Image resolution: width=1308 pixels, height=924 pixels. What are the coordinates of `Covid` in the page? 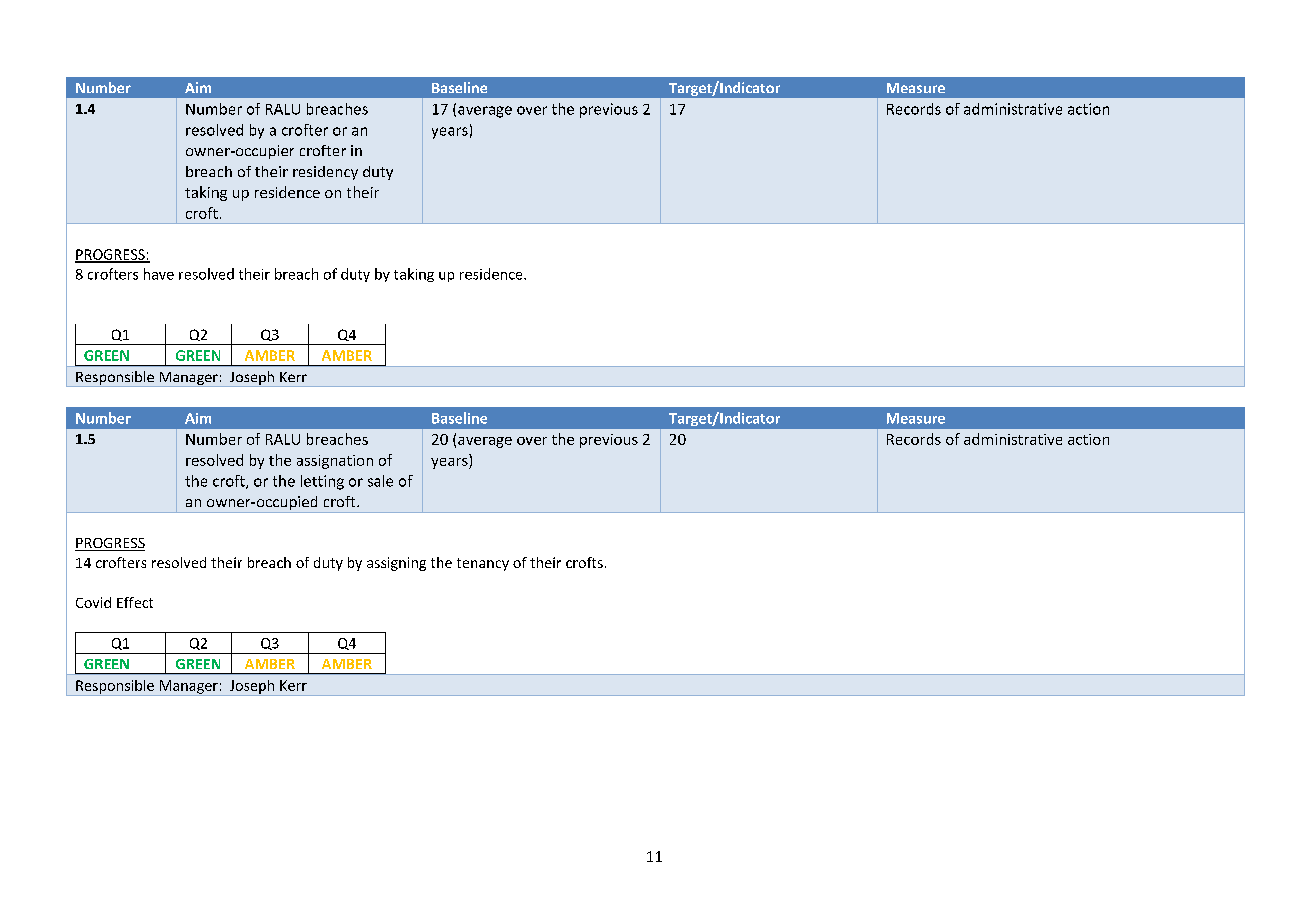 It's located at (93, 602).
